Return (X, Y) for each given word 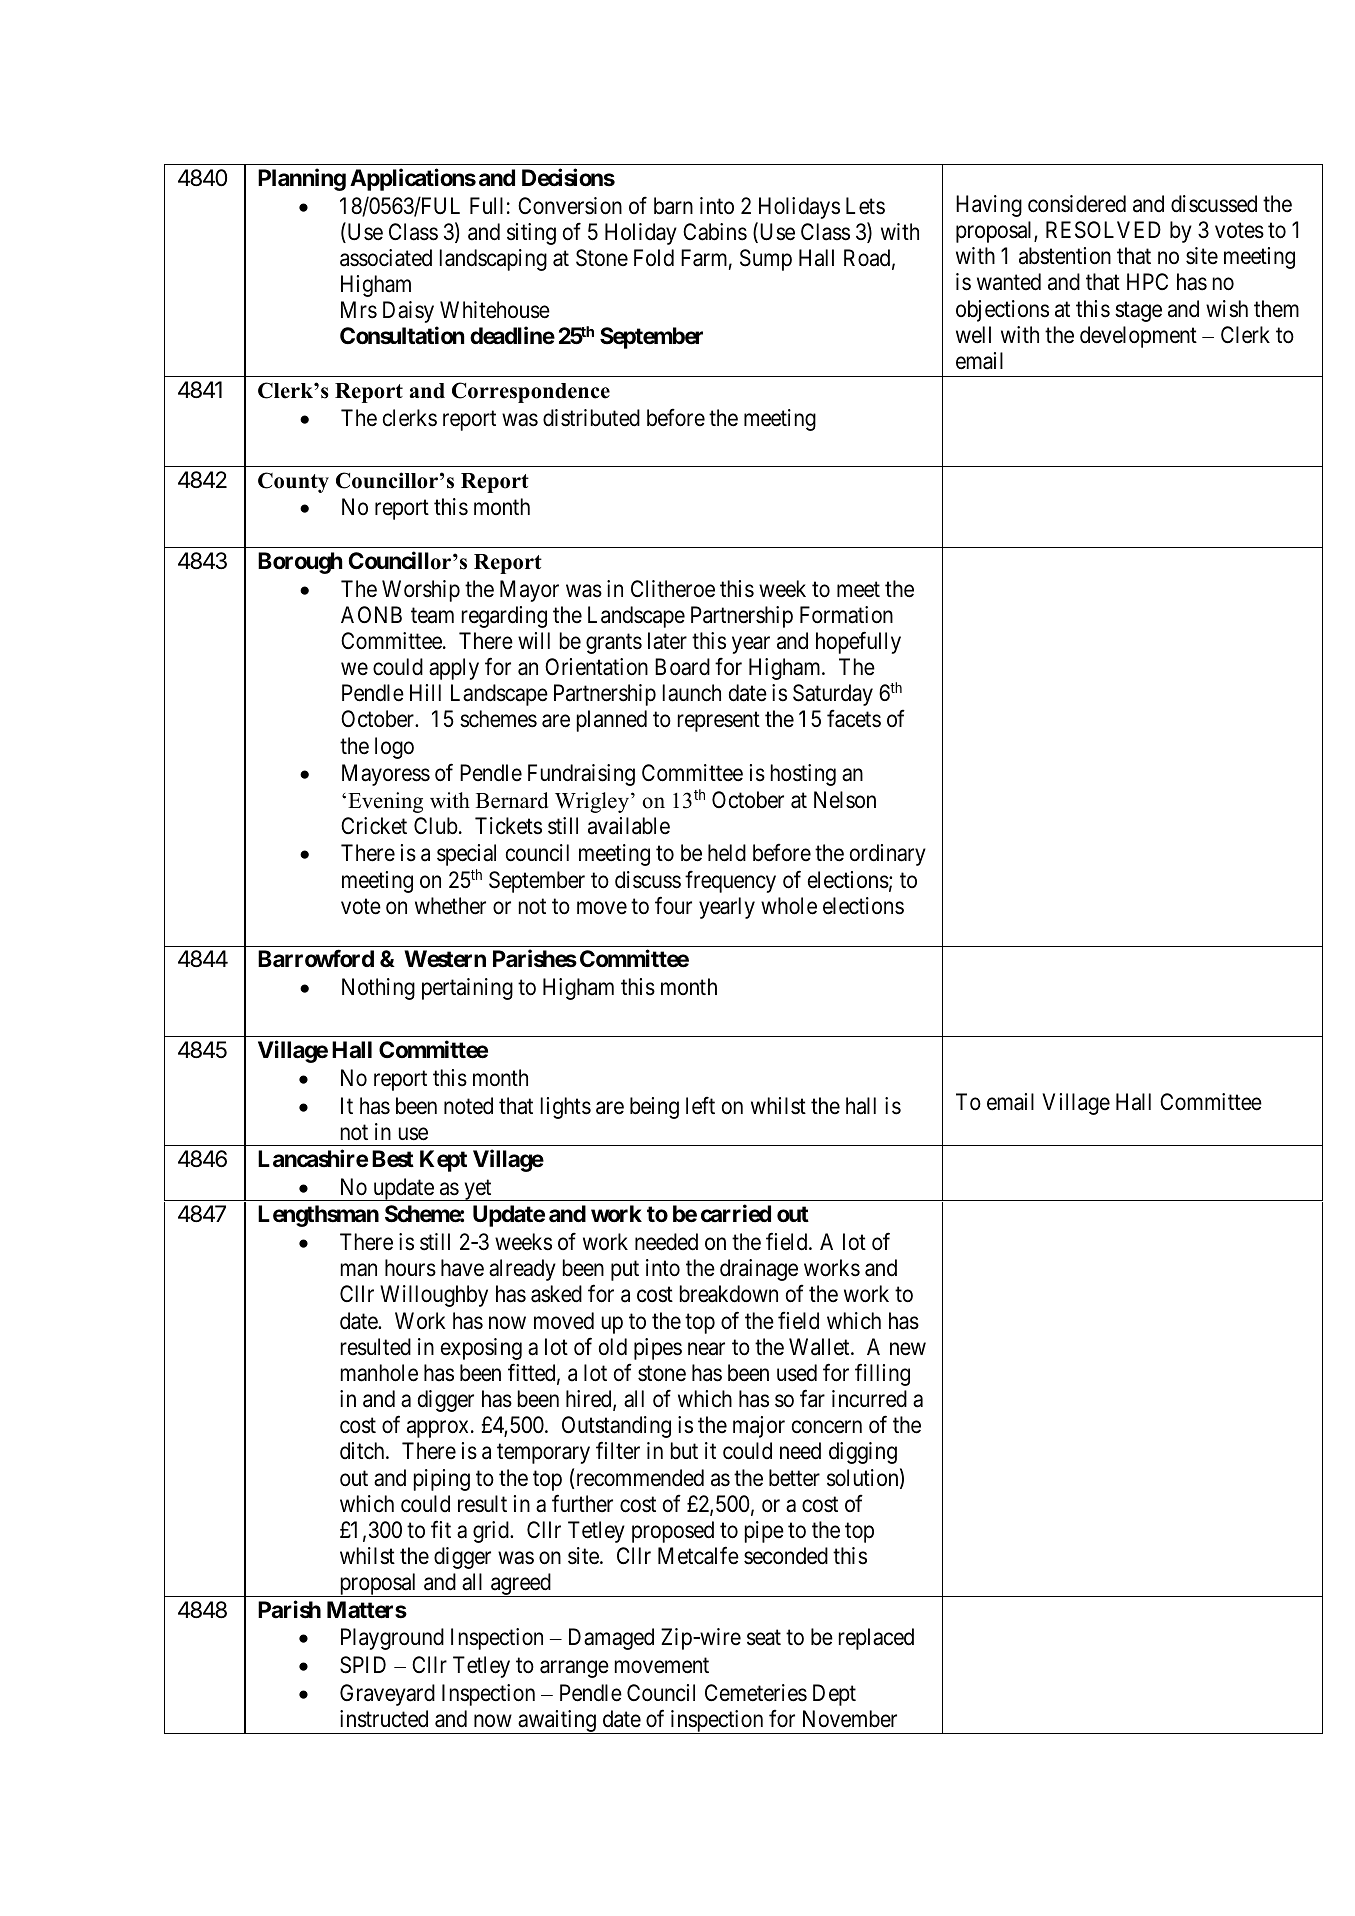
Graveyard (387, 1695)
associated (386, 258)
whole (789, 906)
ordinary (888, 855)
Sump (766, 260)
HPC (1147, 281)
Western (445, 959)
